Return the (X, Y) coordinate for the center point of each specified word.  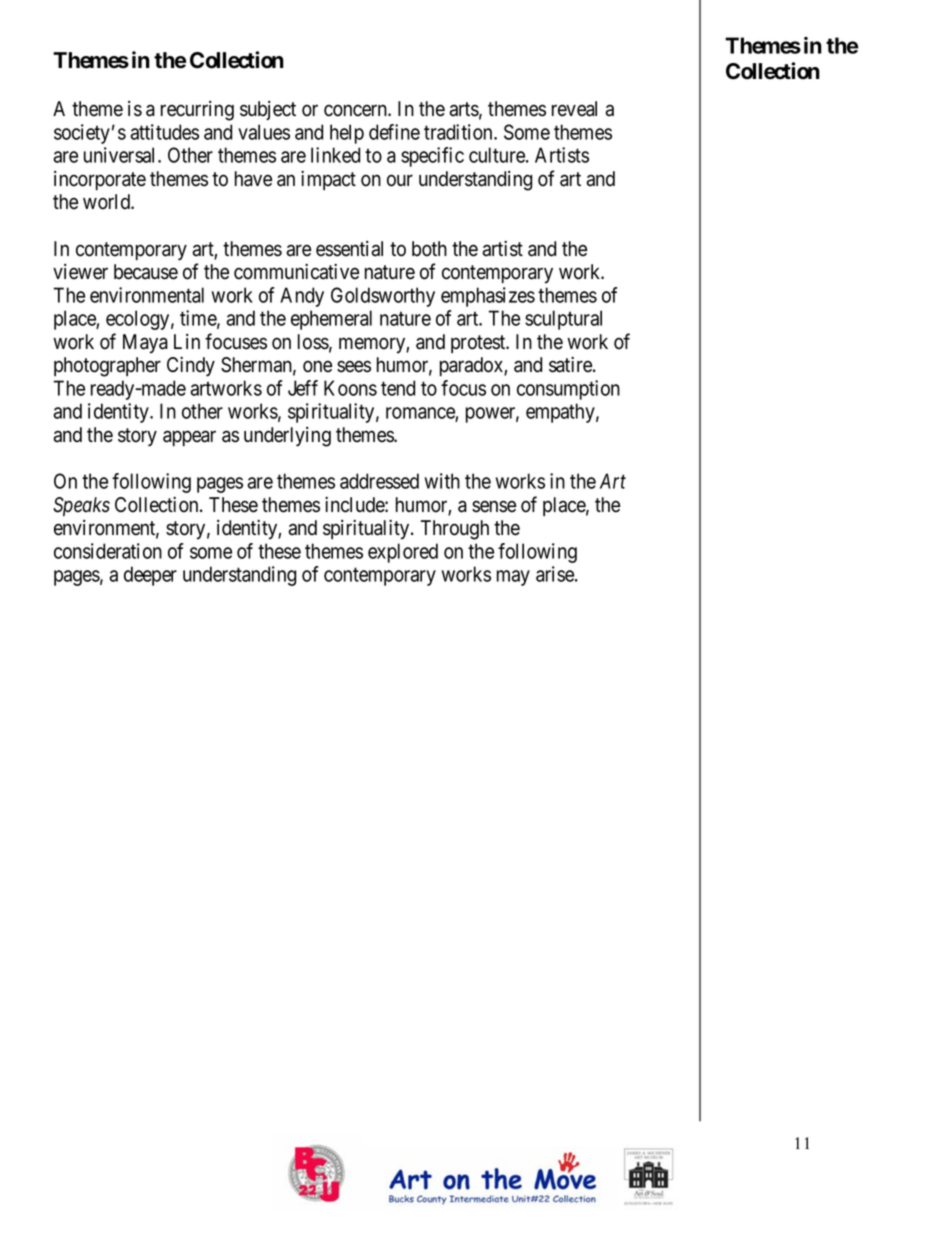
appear (189, 438)
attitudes (164, 132)
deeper (150, 576)
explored (403, 553)
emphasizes (488, 297)
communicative (296, 272)
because (146, 272)
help (347, 134)
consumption (568, 390)
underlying (287, 437)
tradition (459, 132)
